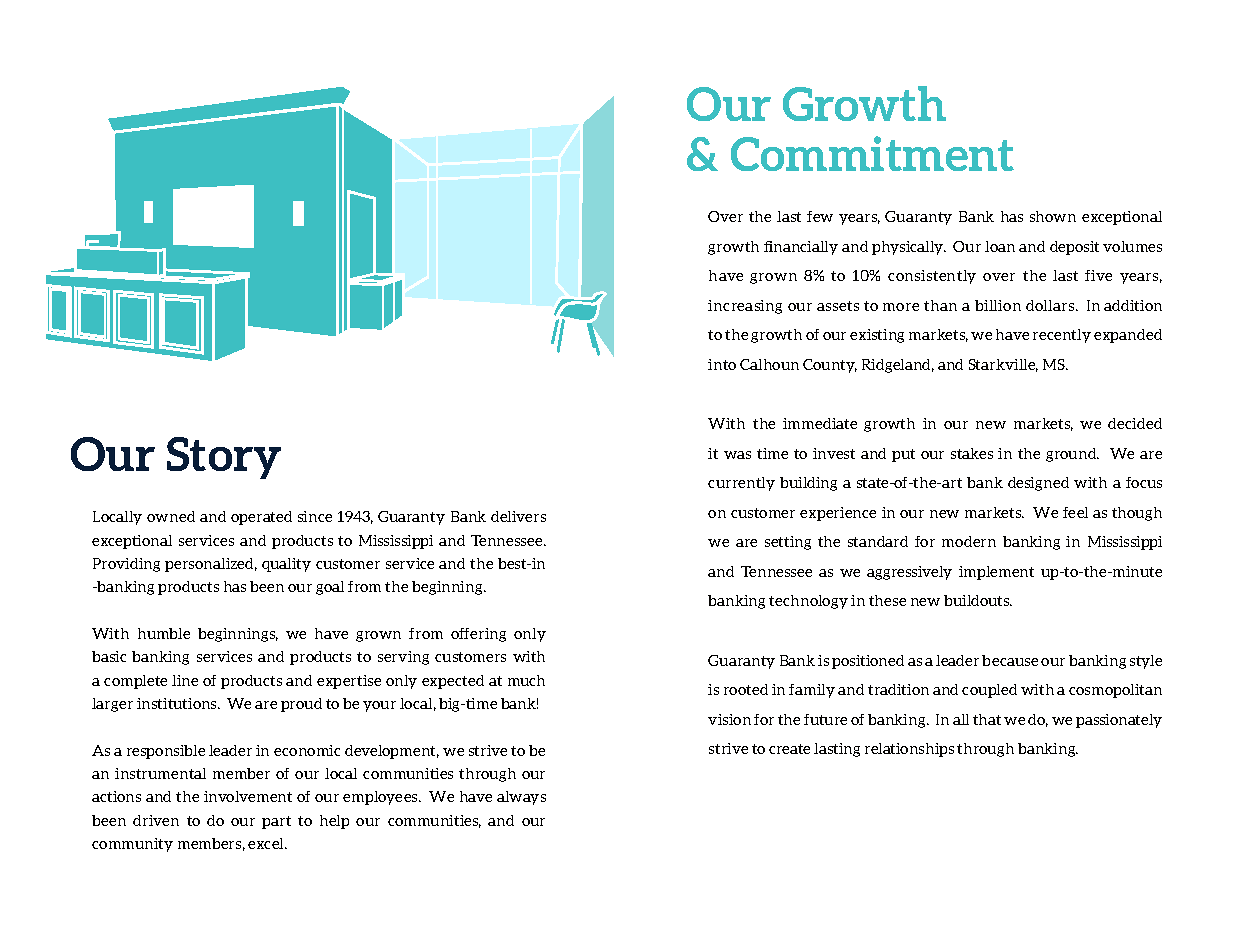 The width and height of the document is (1233, 952). I want to click on decided, so click(1135, 423).
